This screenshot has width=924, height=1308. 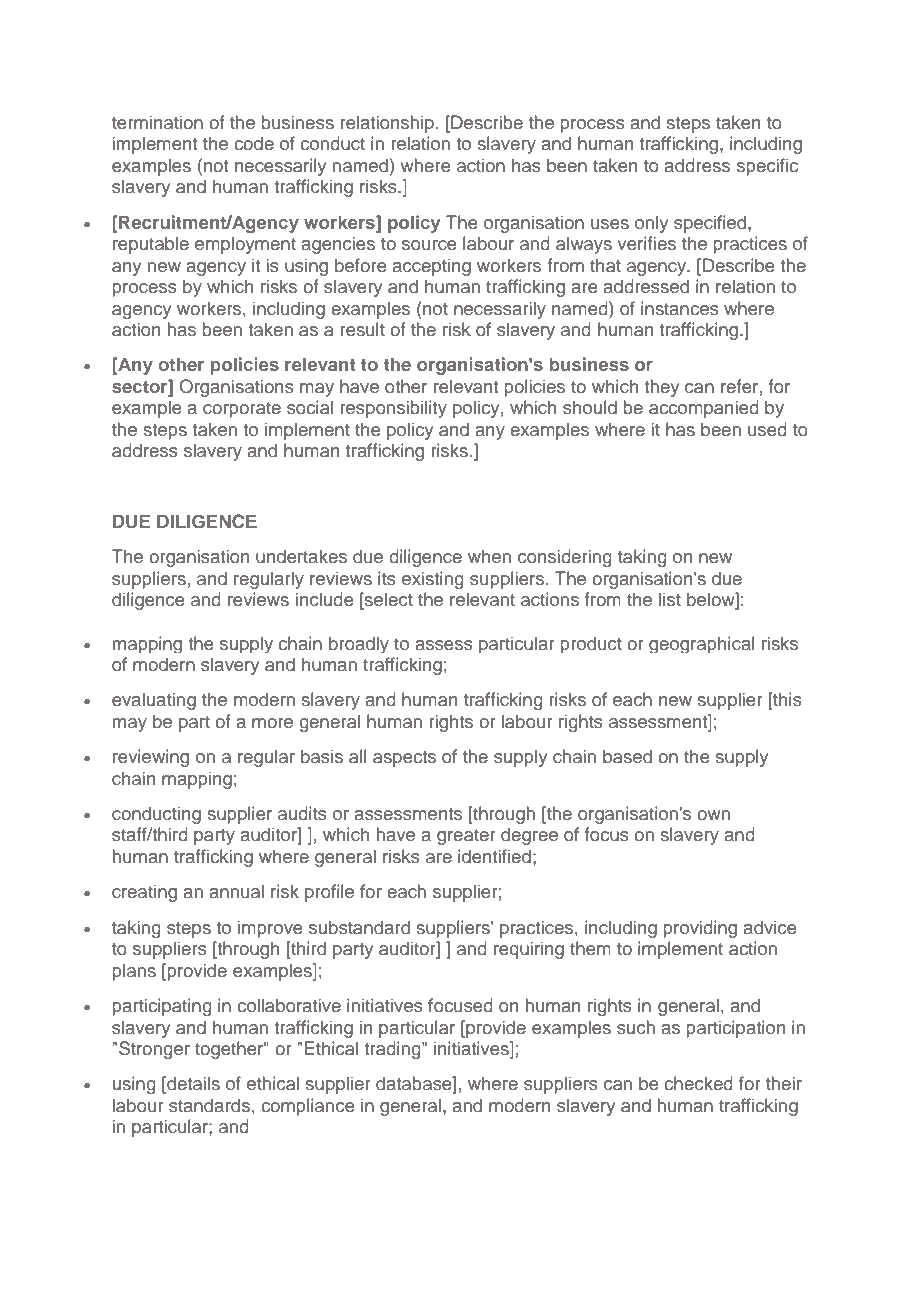 I want to click on annual, so click(x=236, y=891).
